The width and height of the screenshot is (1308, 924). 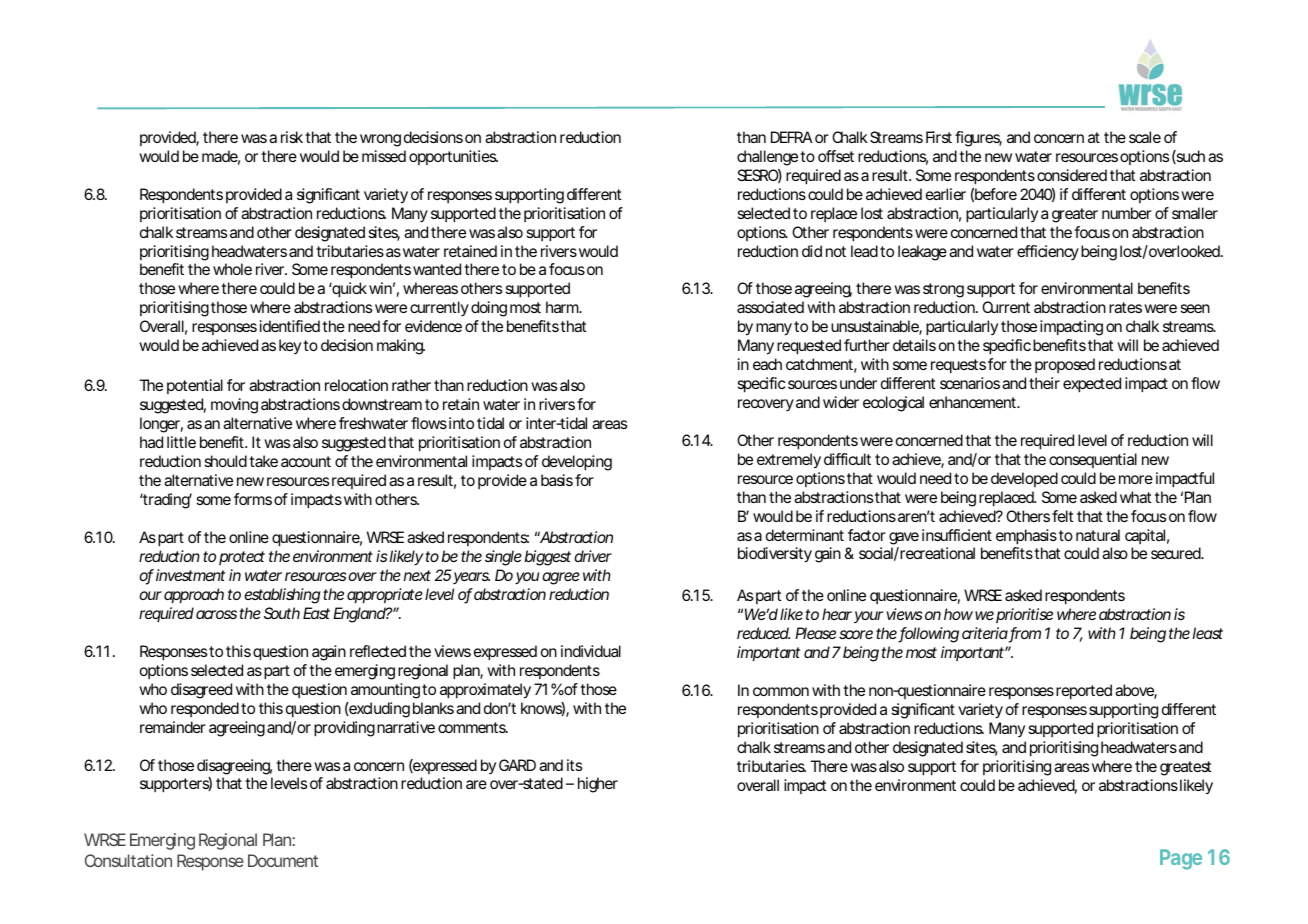 I want to click on higher, so click(x=598, y=785).
